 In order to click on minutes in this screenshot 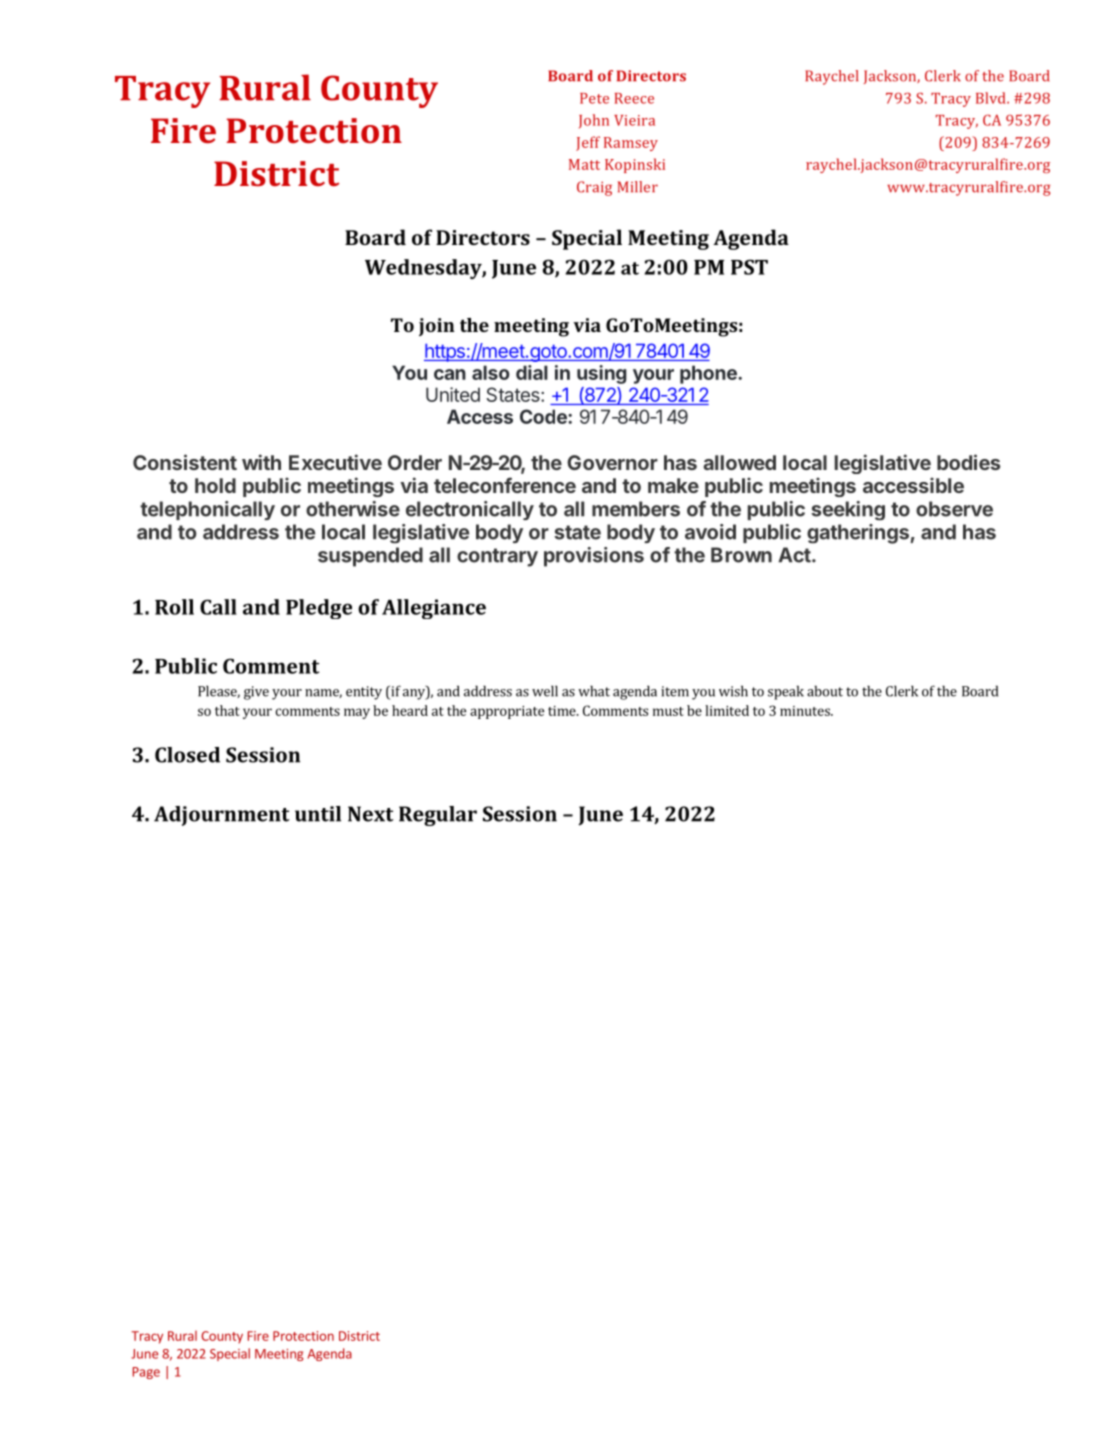, I will do `click(806, 711)`.
